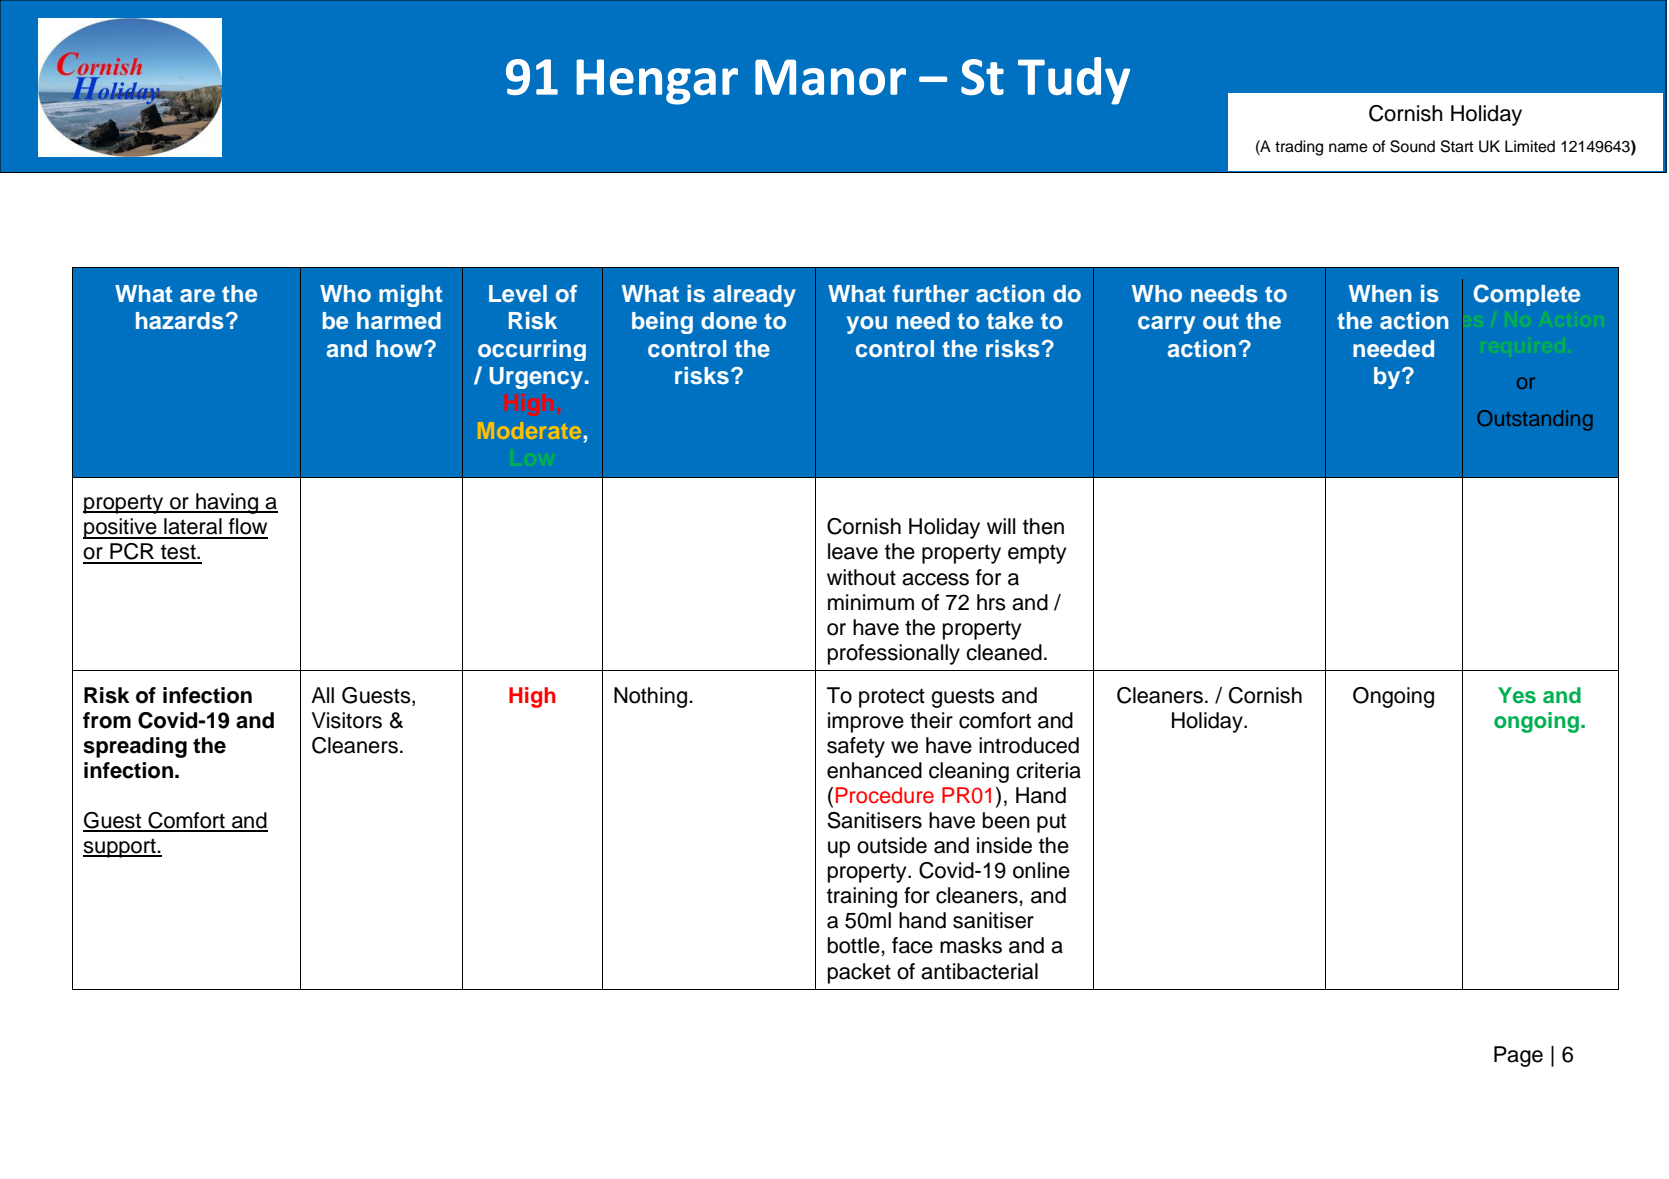 The height and width of the image is (1179, 1669). I want to click on improve, so click(866, 722).
